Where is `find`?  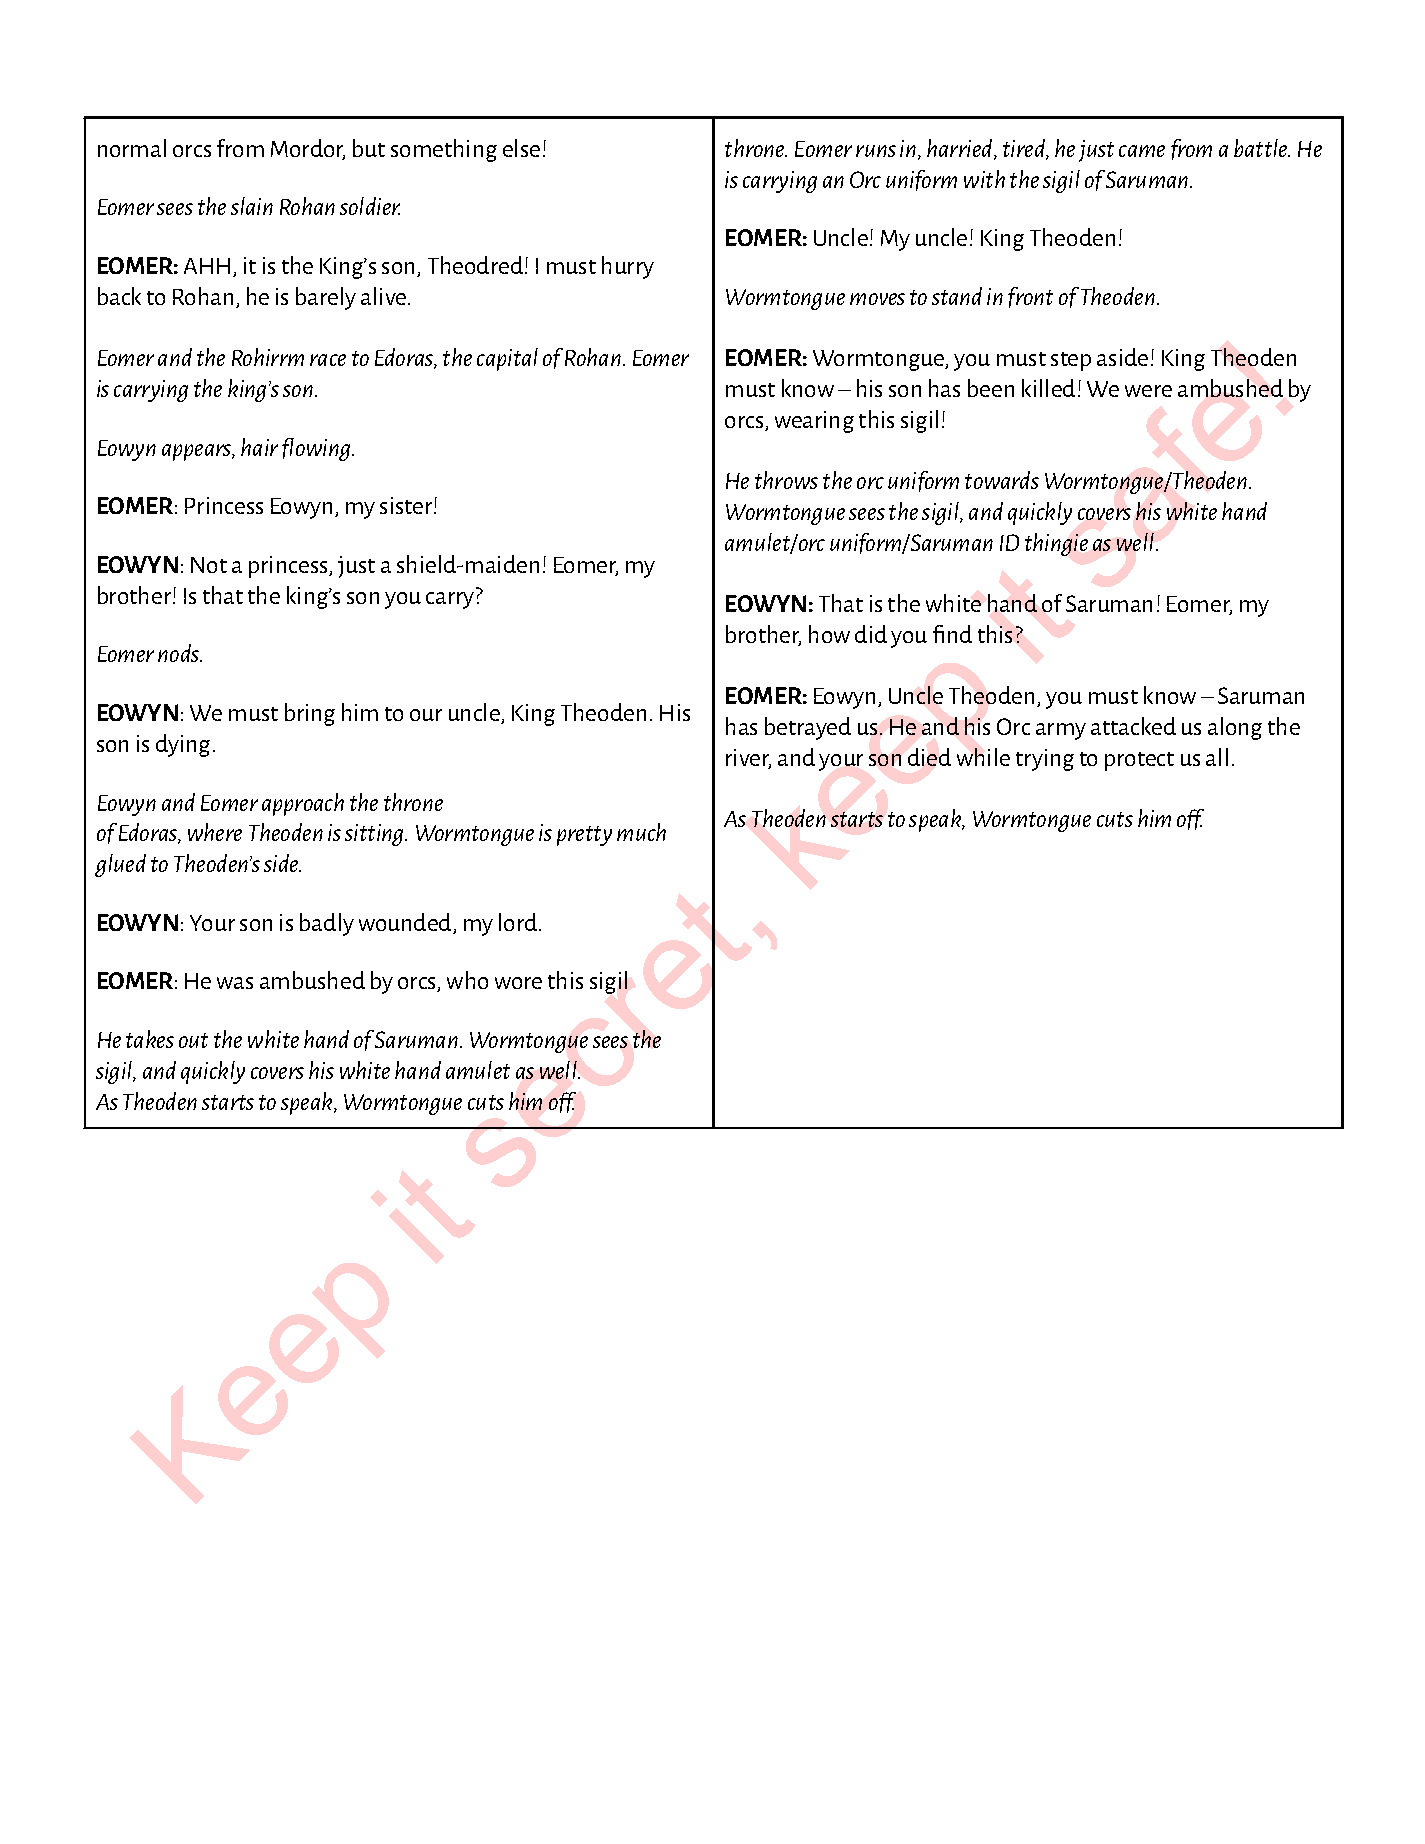 find is located at coordinates (952, 634).
